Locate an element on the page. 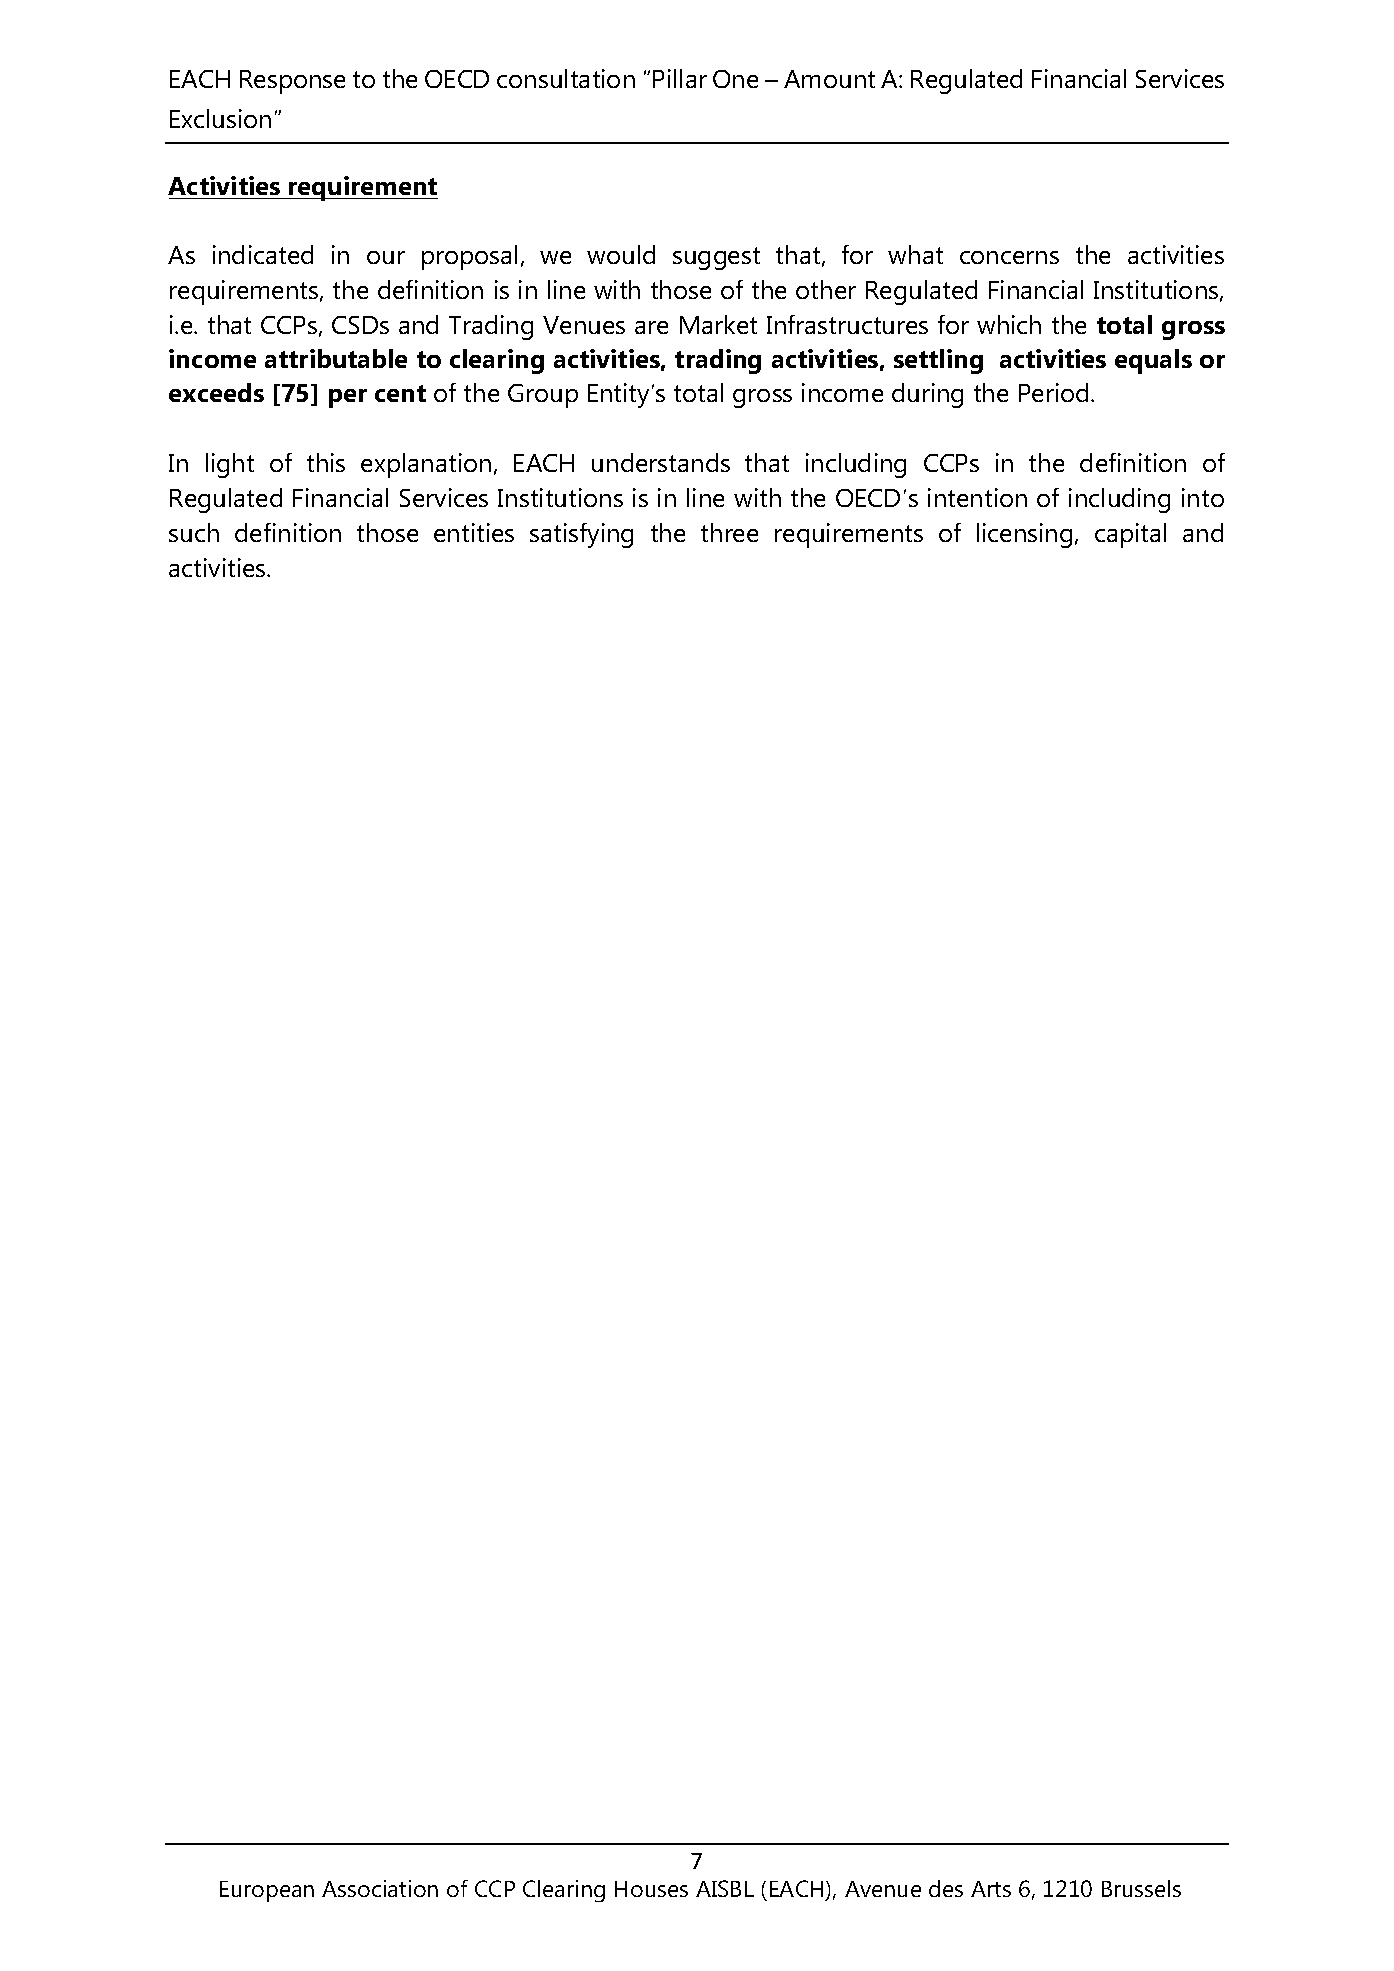  three is located at coordinates (729, 532).
